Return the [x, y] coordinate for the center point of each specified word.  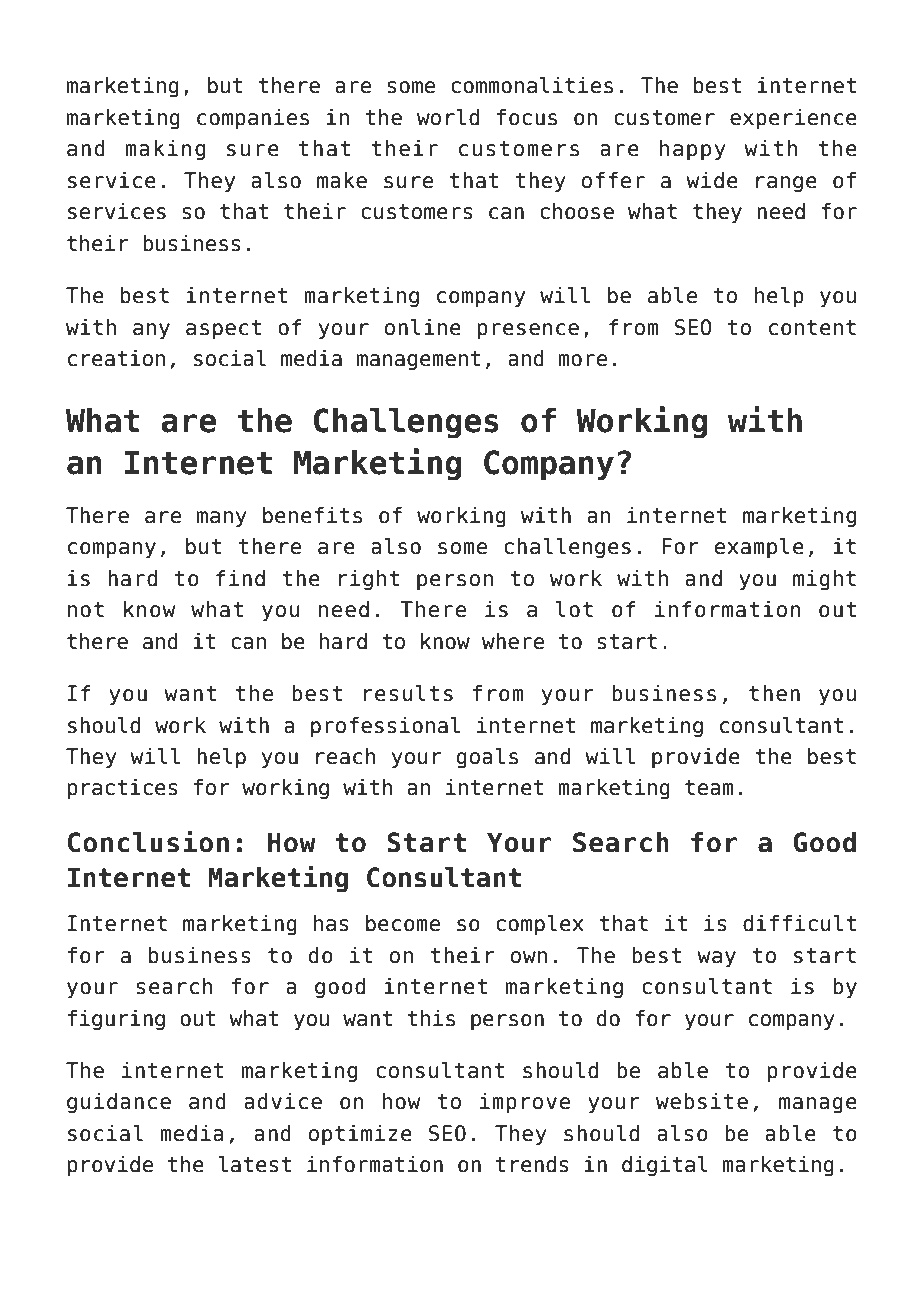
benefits [312, 515]
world [448, 117]
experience [793, 119]
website [702, 1101]
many [222, 519]
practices [123, 789]
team [709, 788]
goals [487, 758]
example [759, 548]
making [165, 150]
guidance [119, 1103]
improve [525, 1103]
